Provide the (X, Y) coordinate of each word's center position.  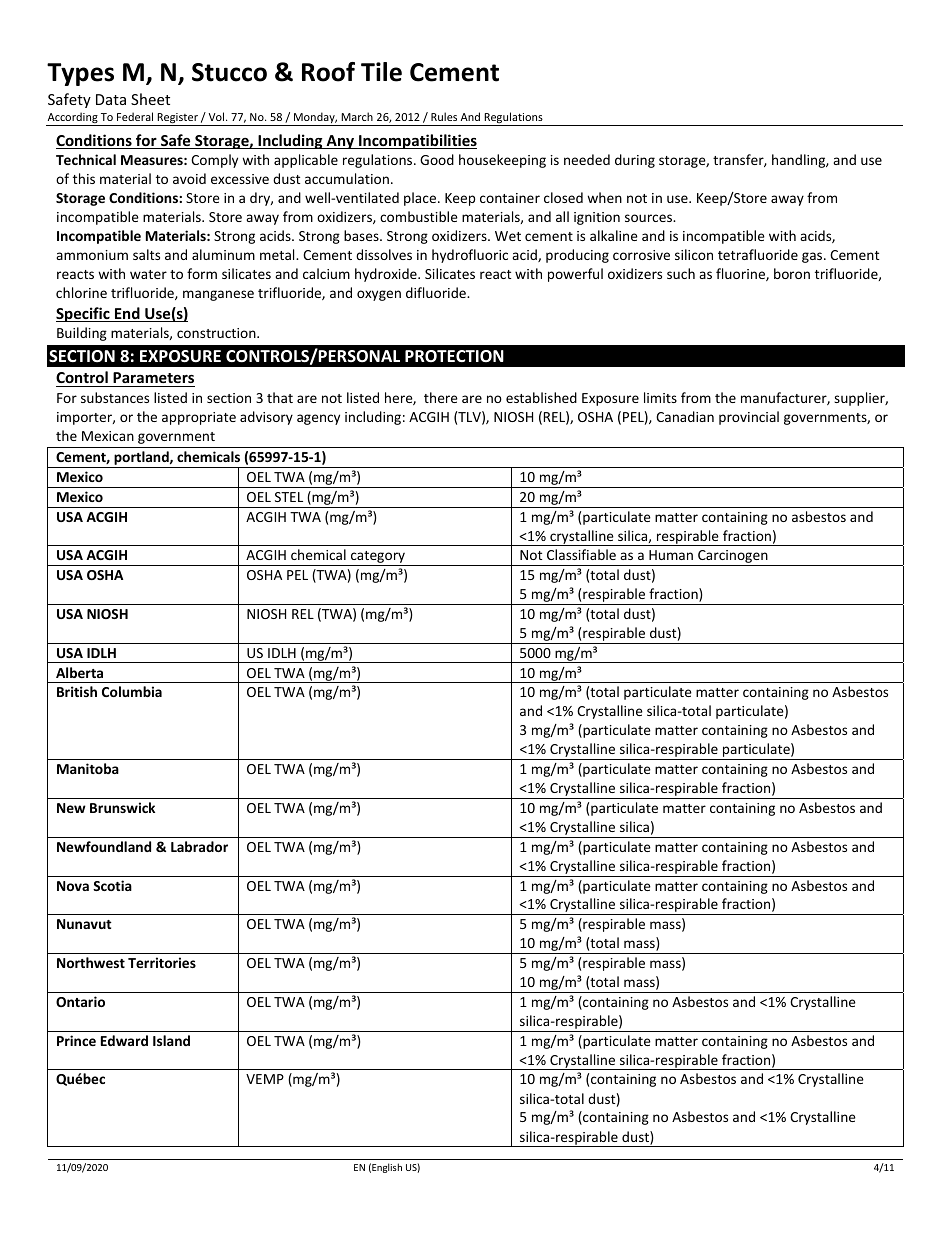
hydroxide (387, 275)
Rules (444, 116)
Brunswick (122, 807)
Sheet (150, 99)
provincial (749, 418)
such (681, 273)
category (378, 558)
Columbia (132, 691)
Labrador (199, 846)
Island (171, 1040)
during (635, 161)
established (541, 397)
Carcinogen (733, 558)
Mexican (108, 436)
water (148, 274)
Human (671, 555)
